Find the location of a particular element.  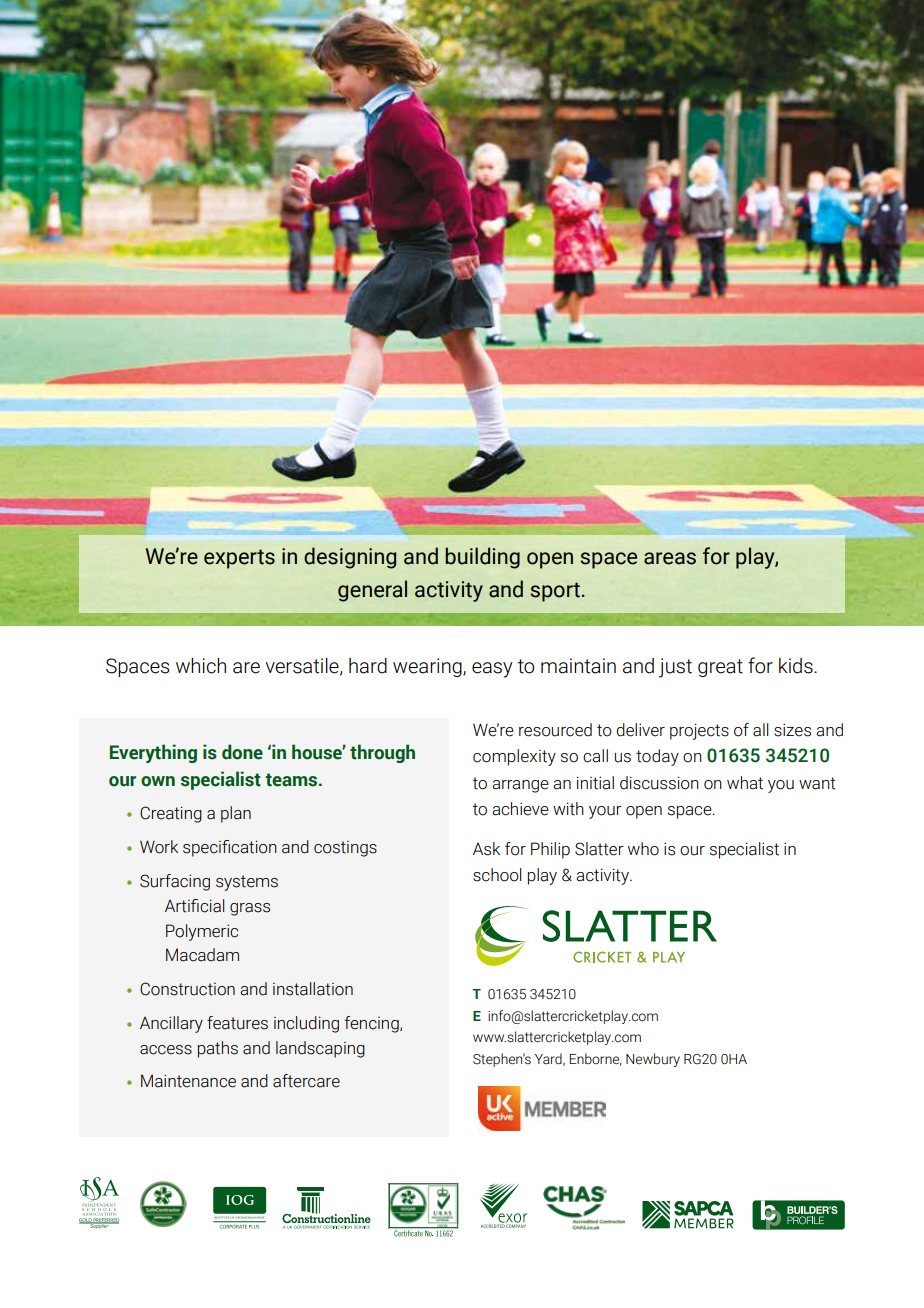

who is located at coordinates (643, 849).
